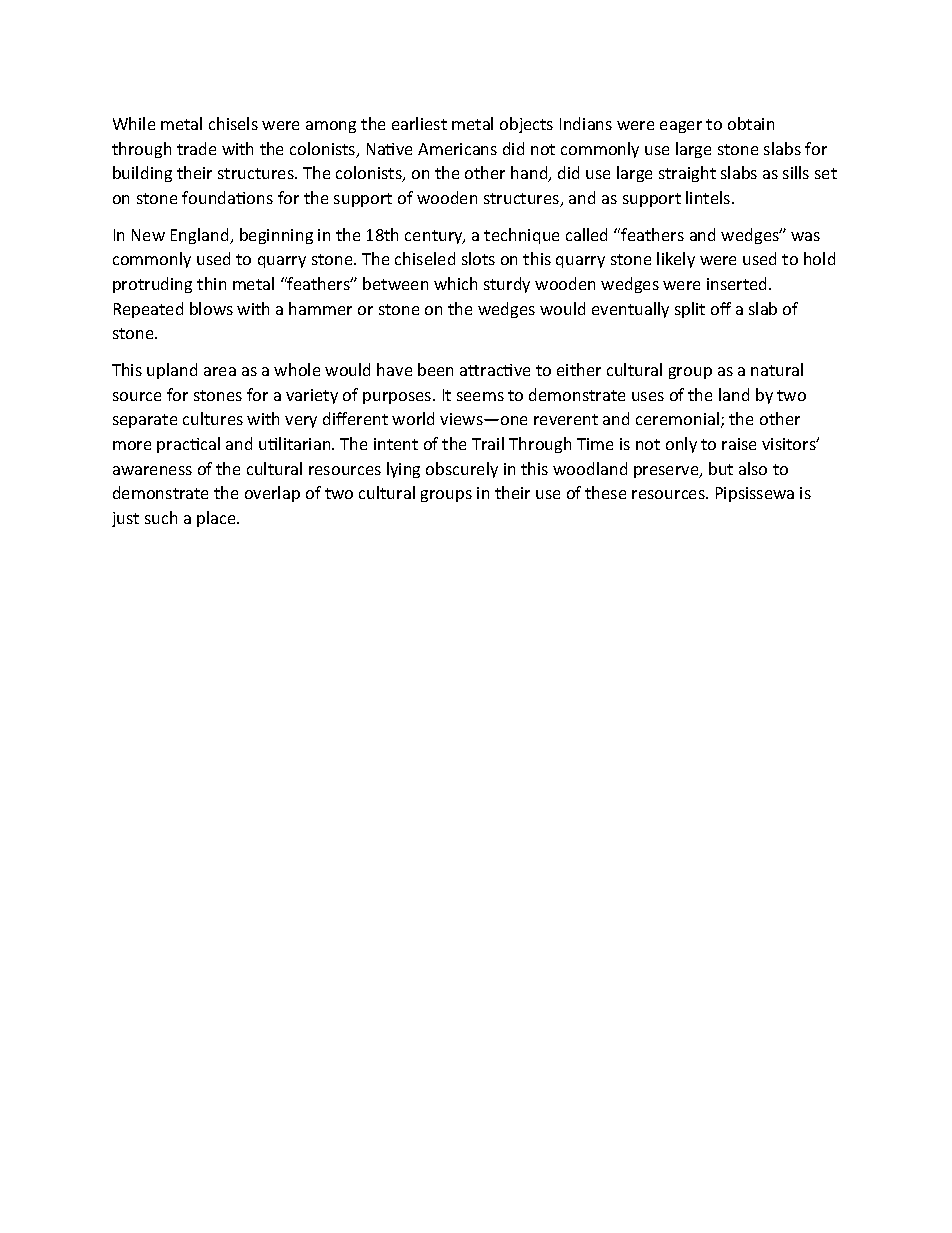 This document has width=952, height=1233. What do you see at coordinates (457, 149) in the document?
I see `Americans` at bounding box center [457, 149].
